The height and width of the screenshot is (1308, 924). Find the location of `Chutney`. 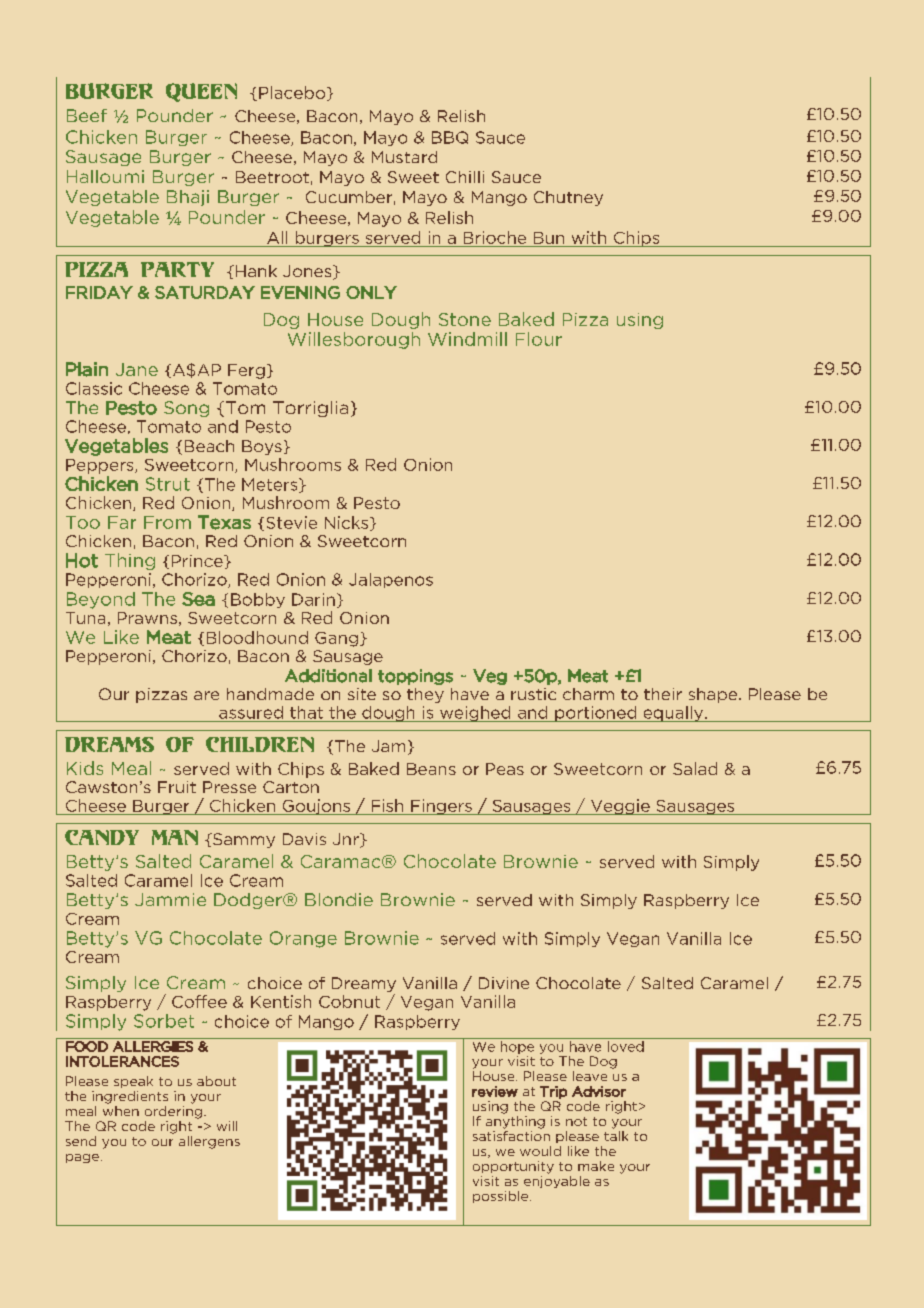

Chutney is located at coordinates (568, 198).
